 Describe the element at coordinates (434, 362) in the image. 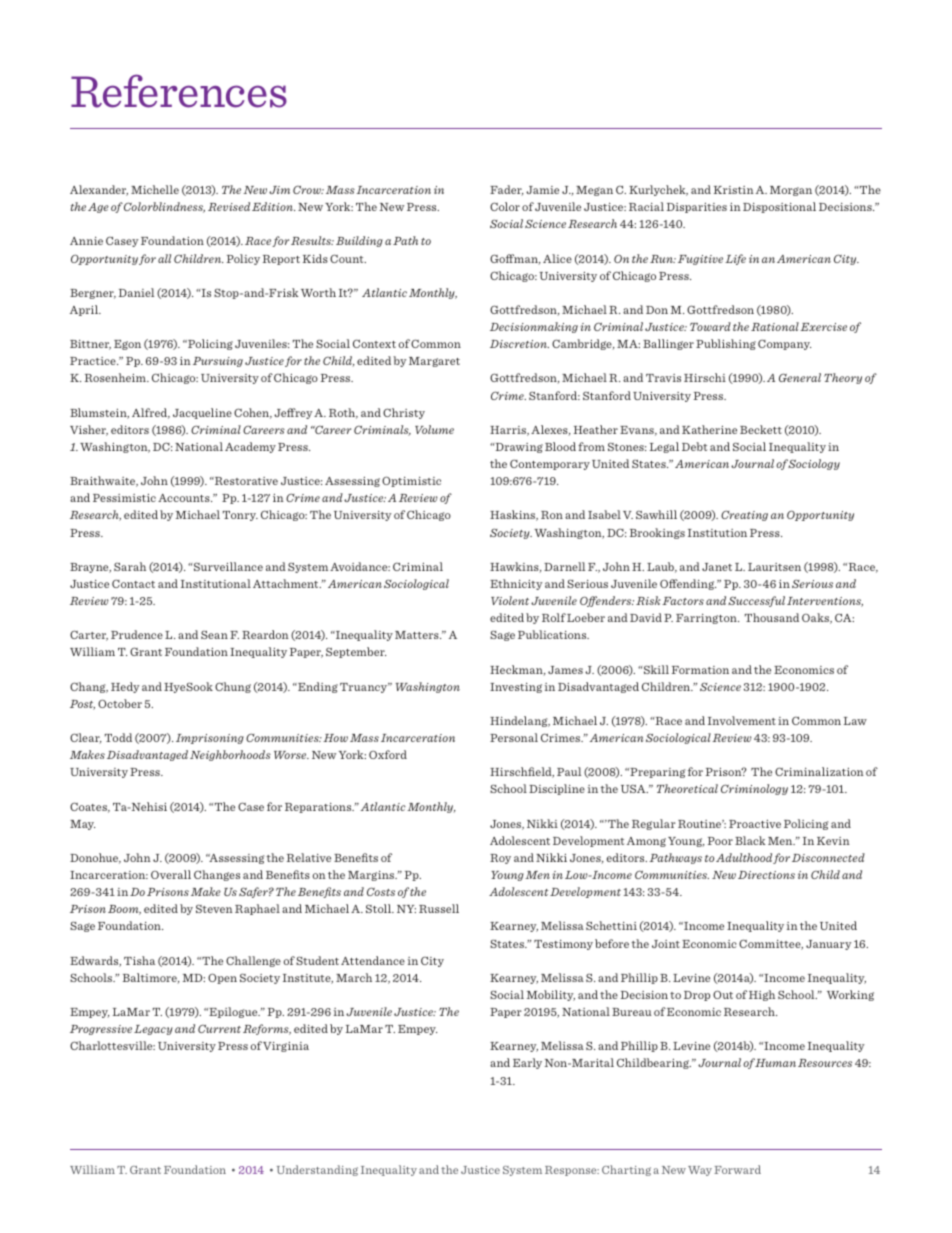

I see `Margaret` at that location.
